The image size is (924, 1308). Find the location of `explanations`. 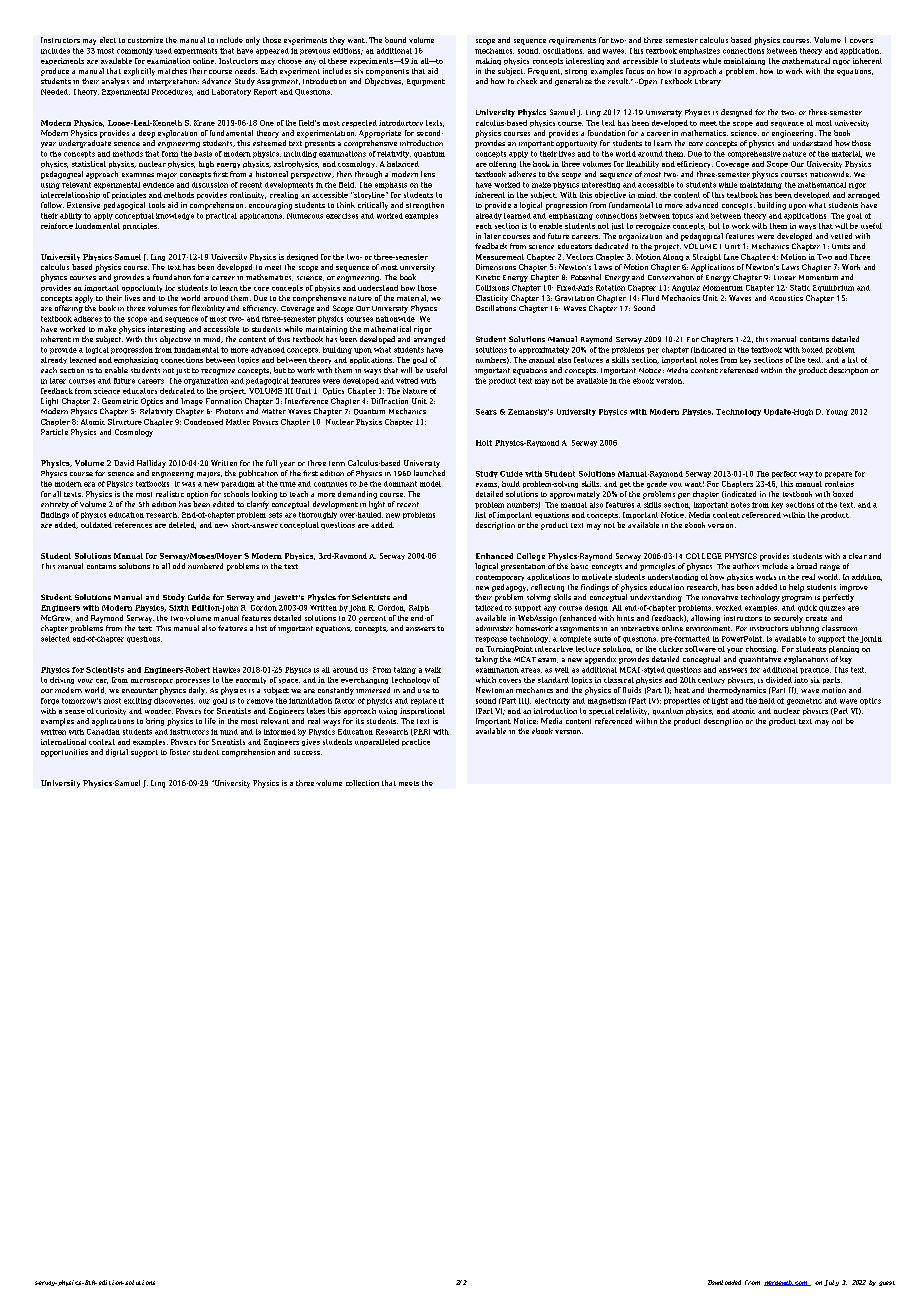

explanations is located at coordinates (806, 660).
